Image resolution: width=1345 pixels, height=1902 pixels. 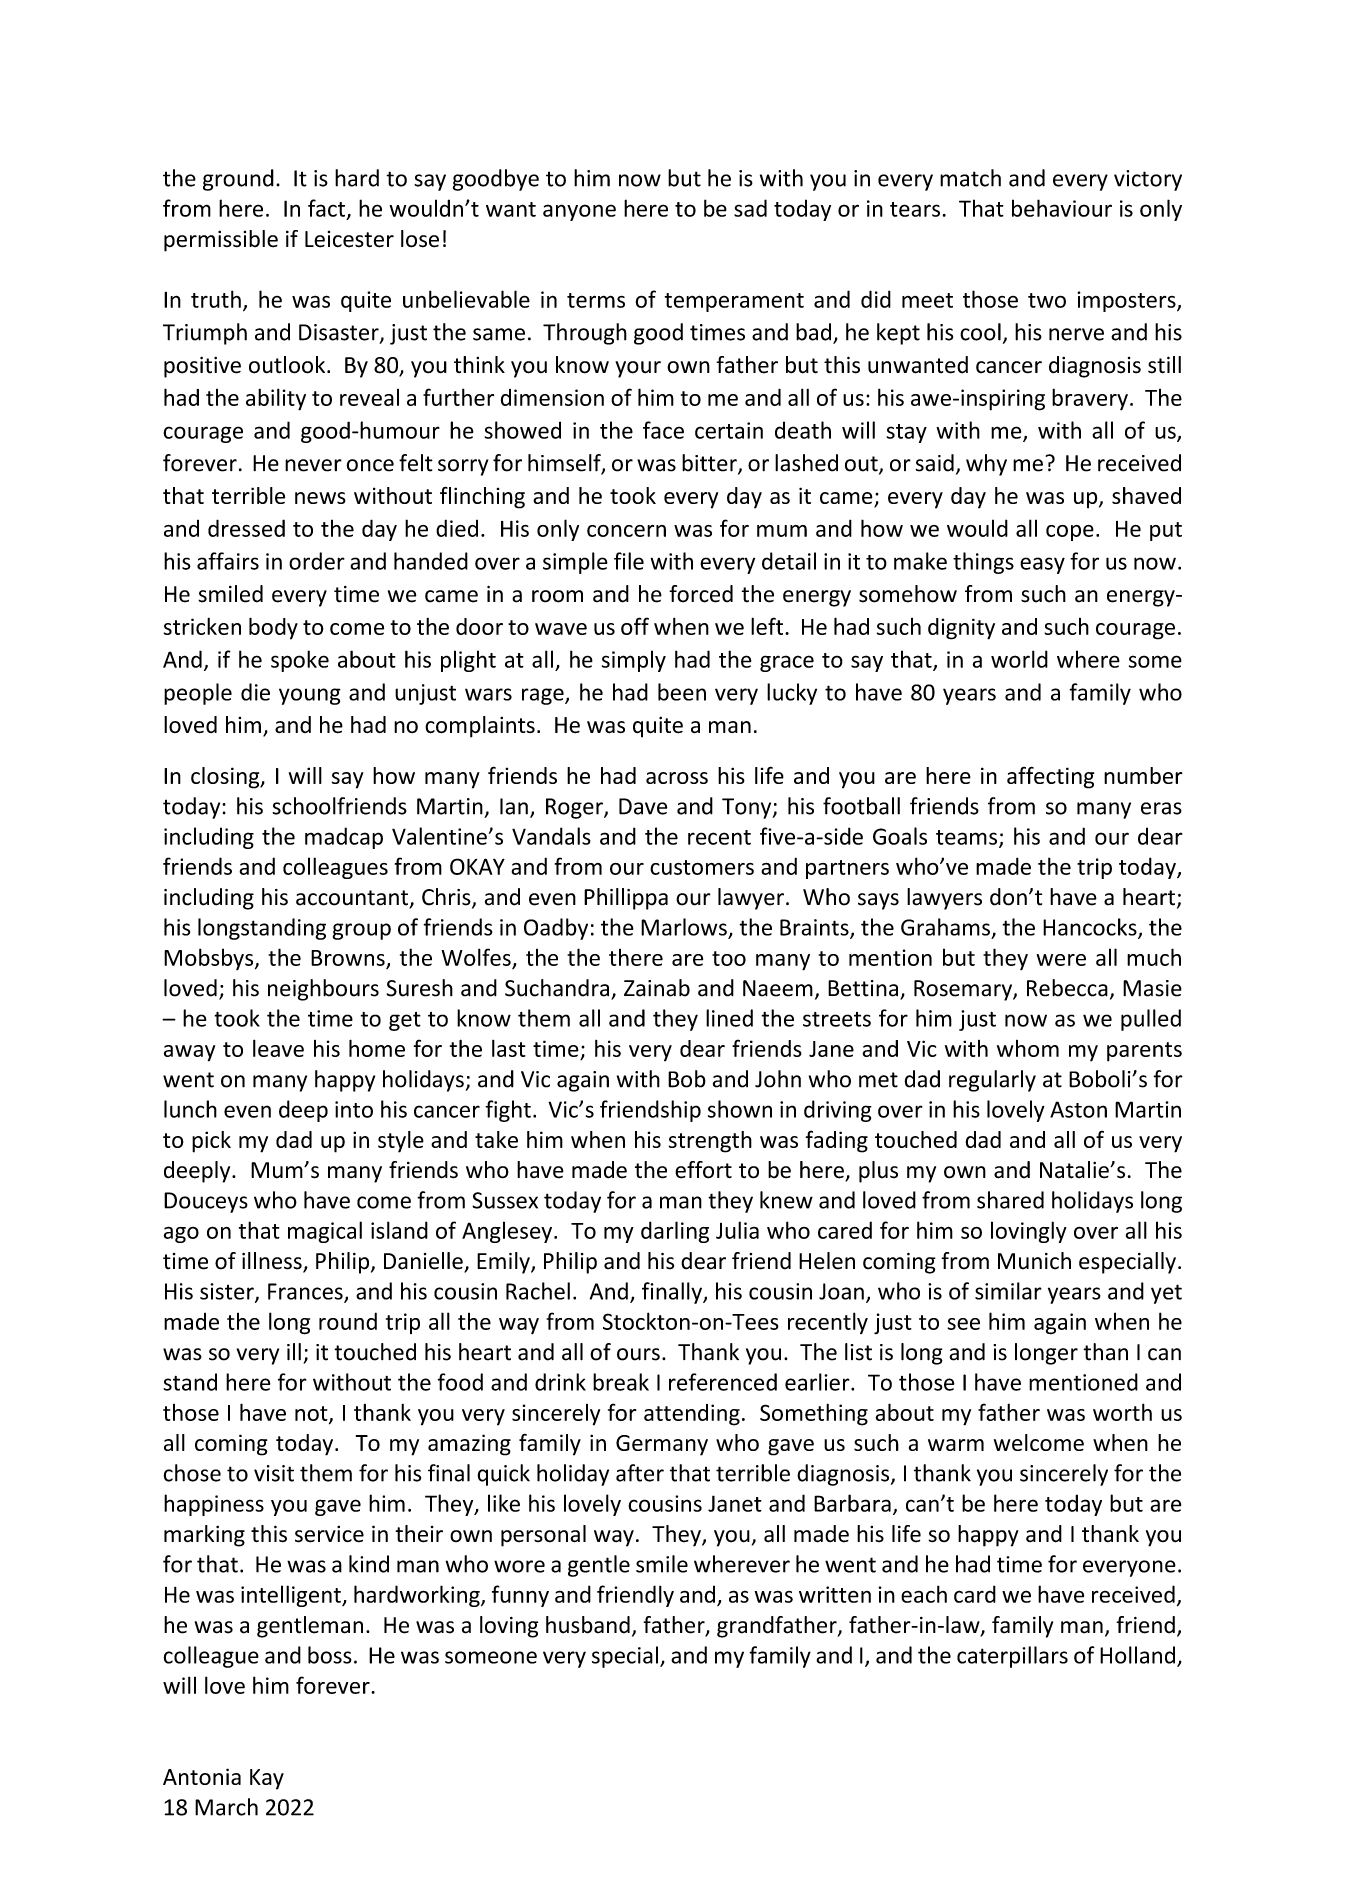 What do you see at coordinates (1012, 1657) in the document?
I see `caterpillars` at bounding box center [1012, 1657].
